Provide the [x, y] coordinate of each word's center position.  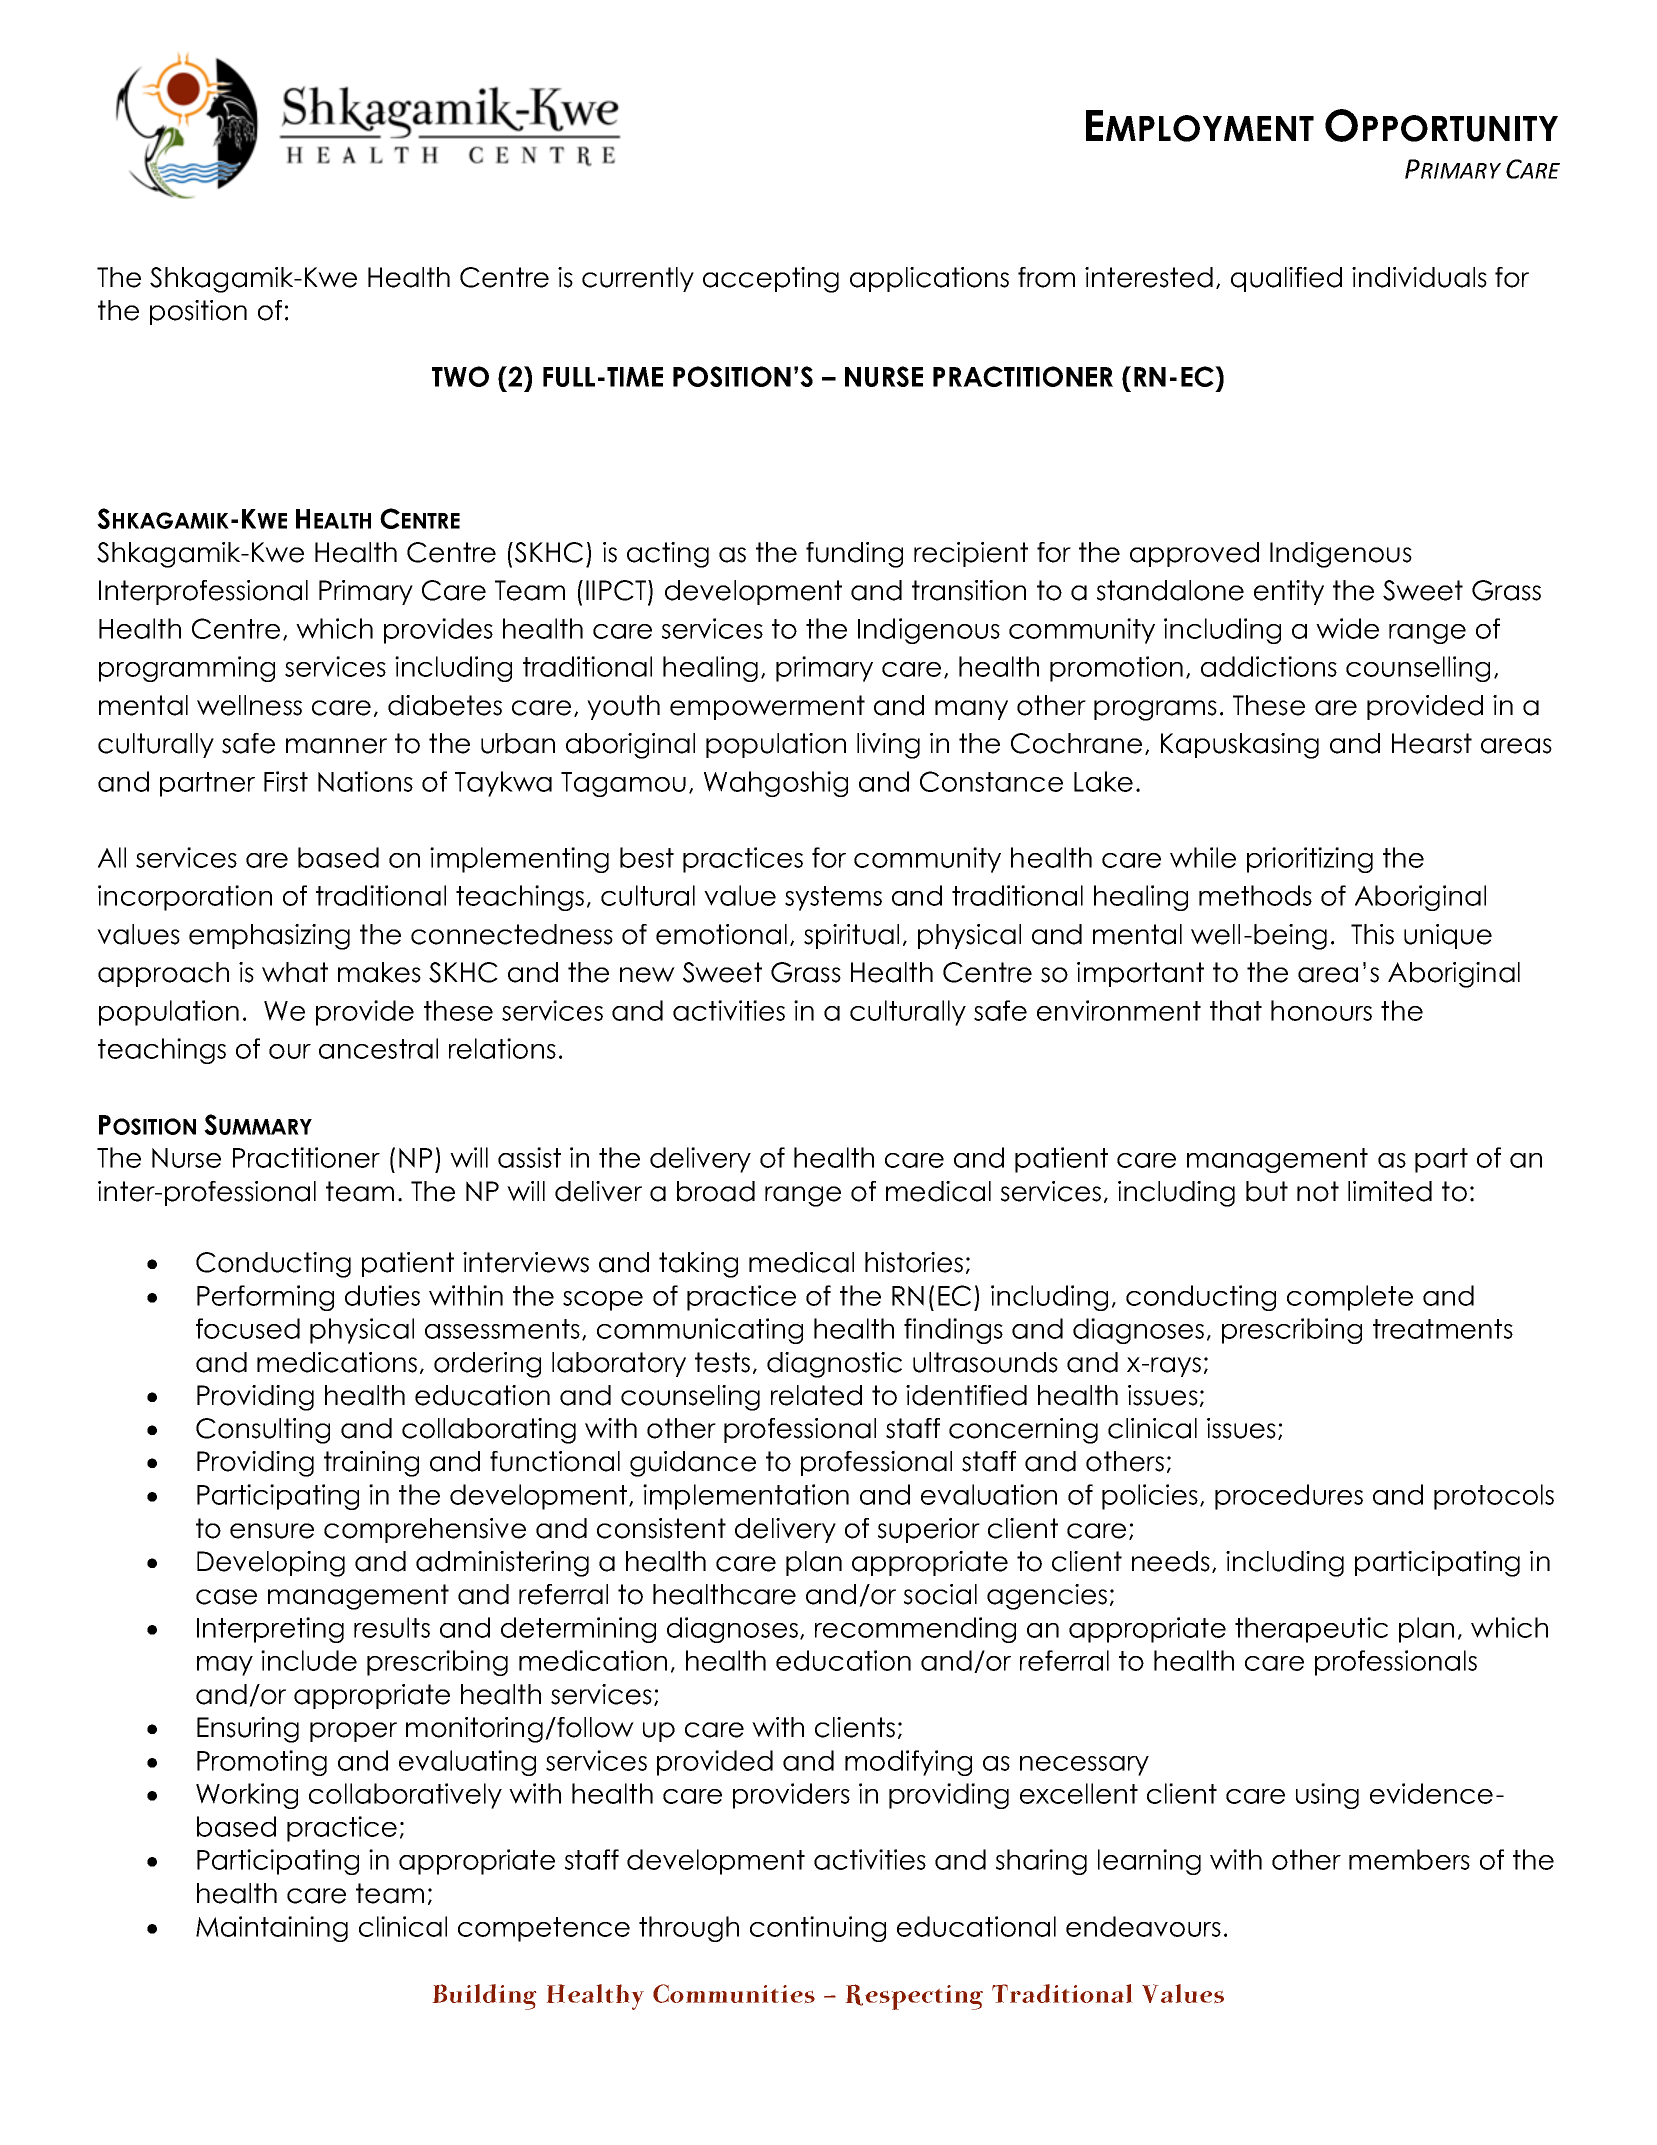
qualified [1286, 279]
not [1318, 1191]
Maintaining [272, 1929]
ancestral [378, 1048]
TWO [460, 376]
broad [716, 1191]
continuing [818, 1929]
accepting [771, 280]
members [1409, 1859]
